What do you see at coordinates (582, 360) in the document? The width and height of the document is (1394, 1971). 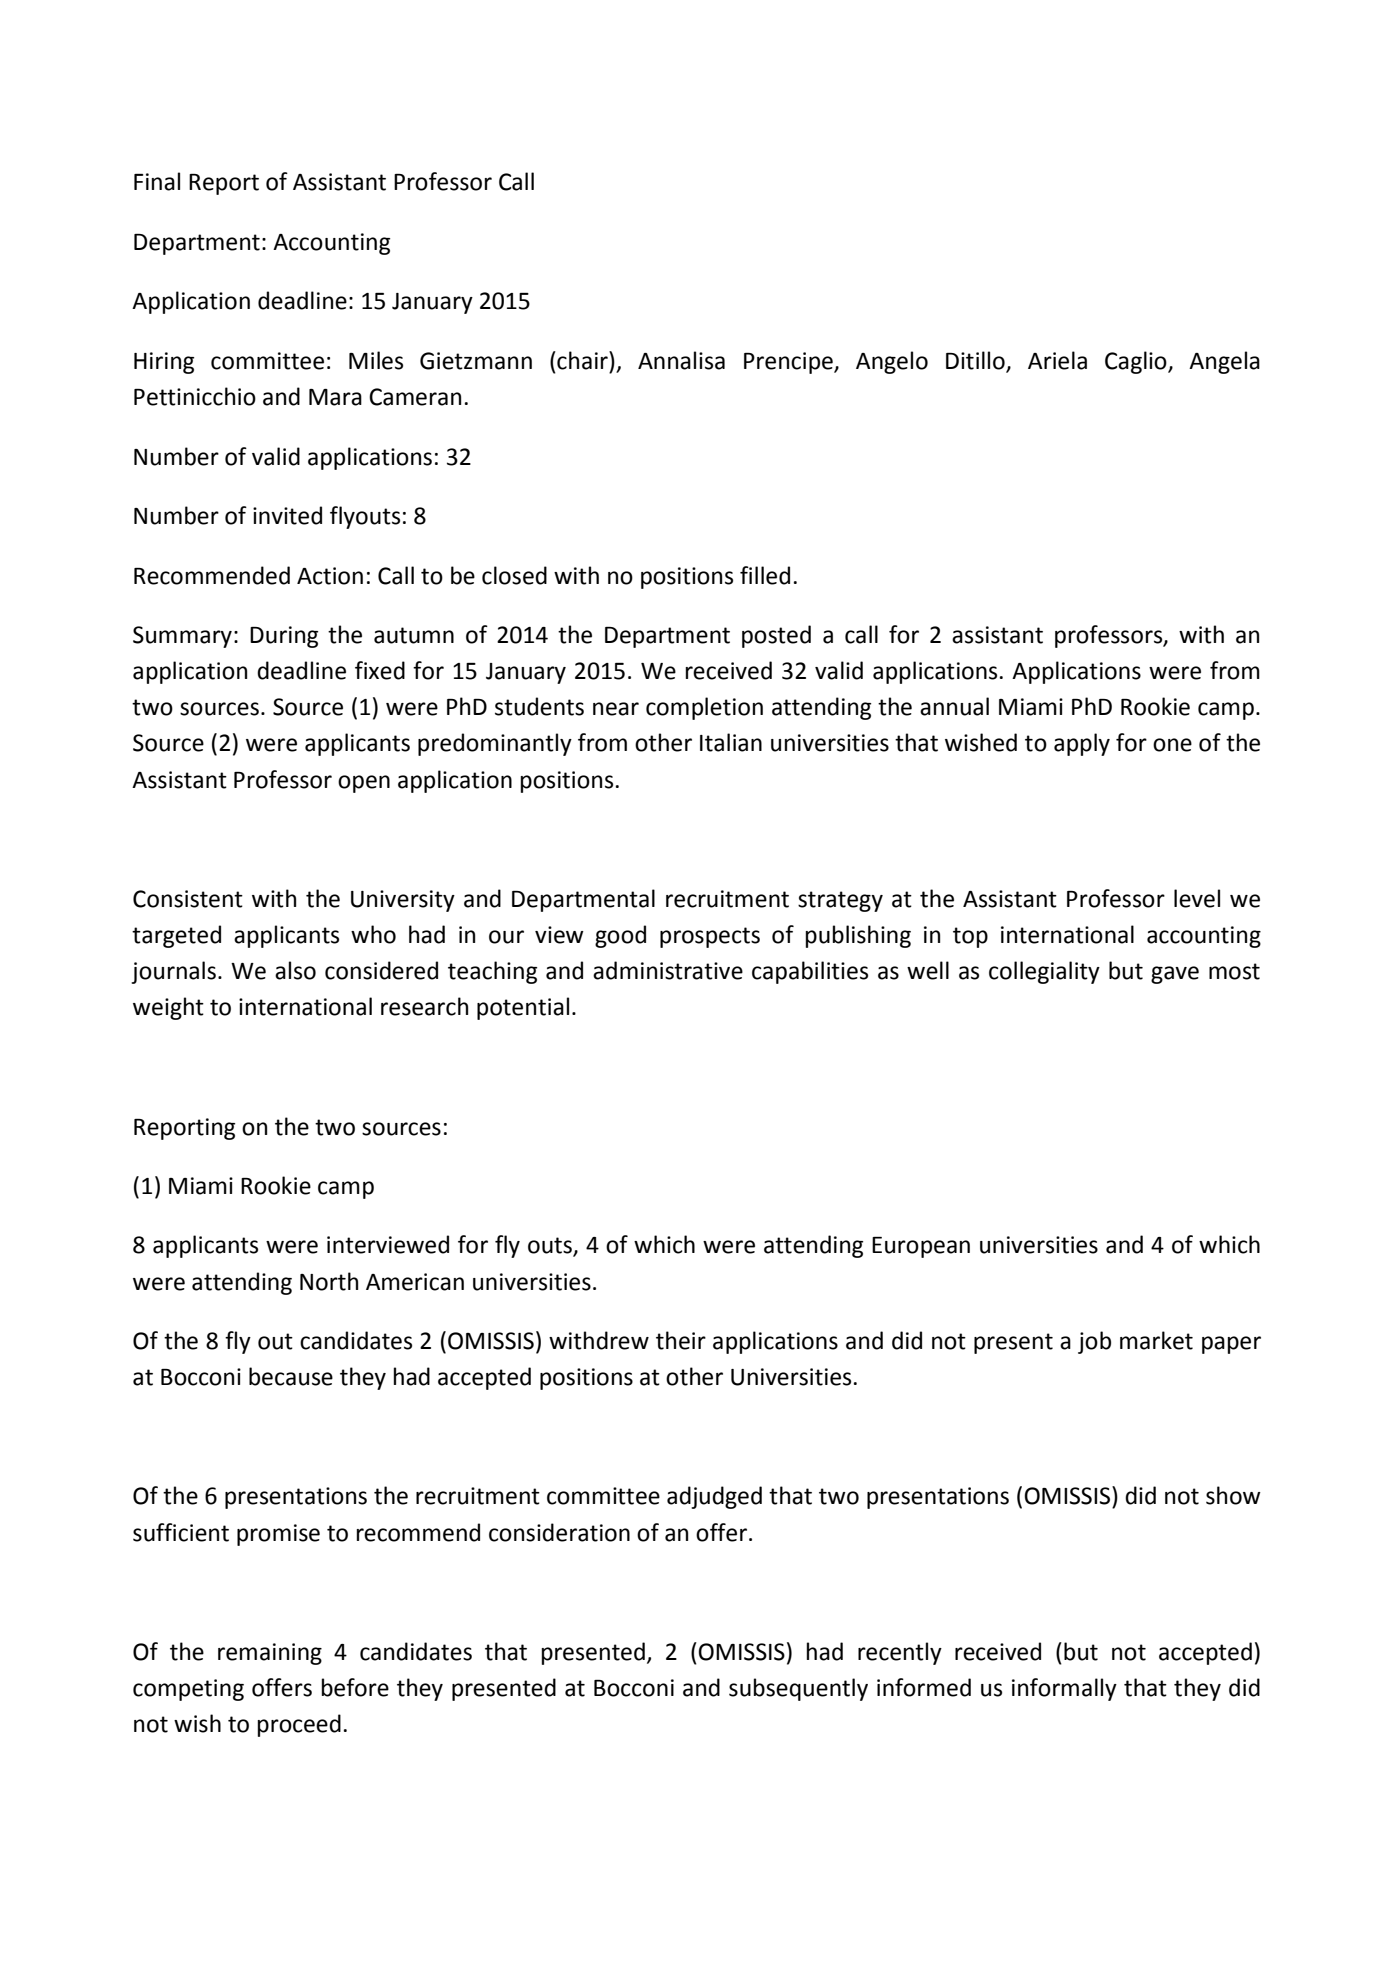 I see `chair` at bounding box center [582, 360].
